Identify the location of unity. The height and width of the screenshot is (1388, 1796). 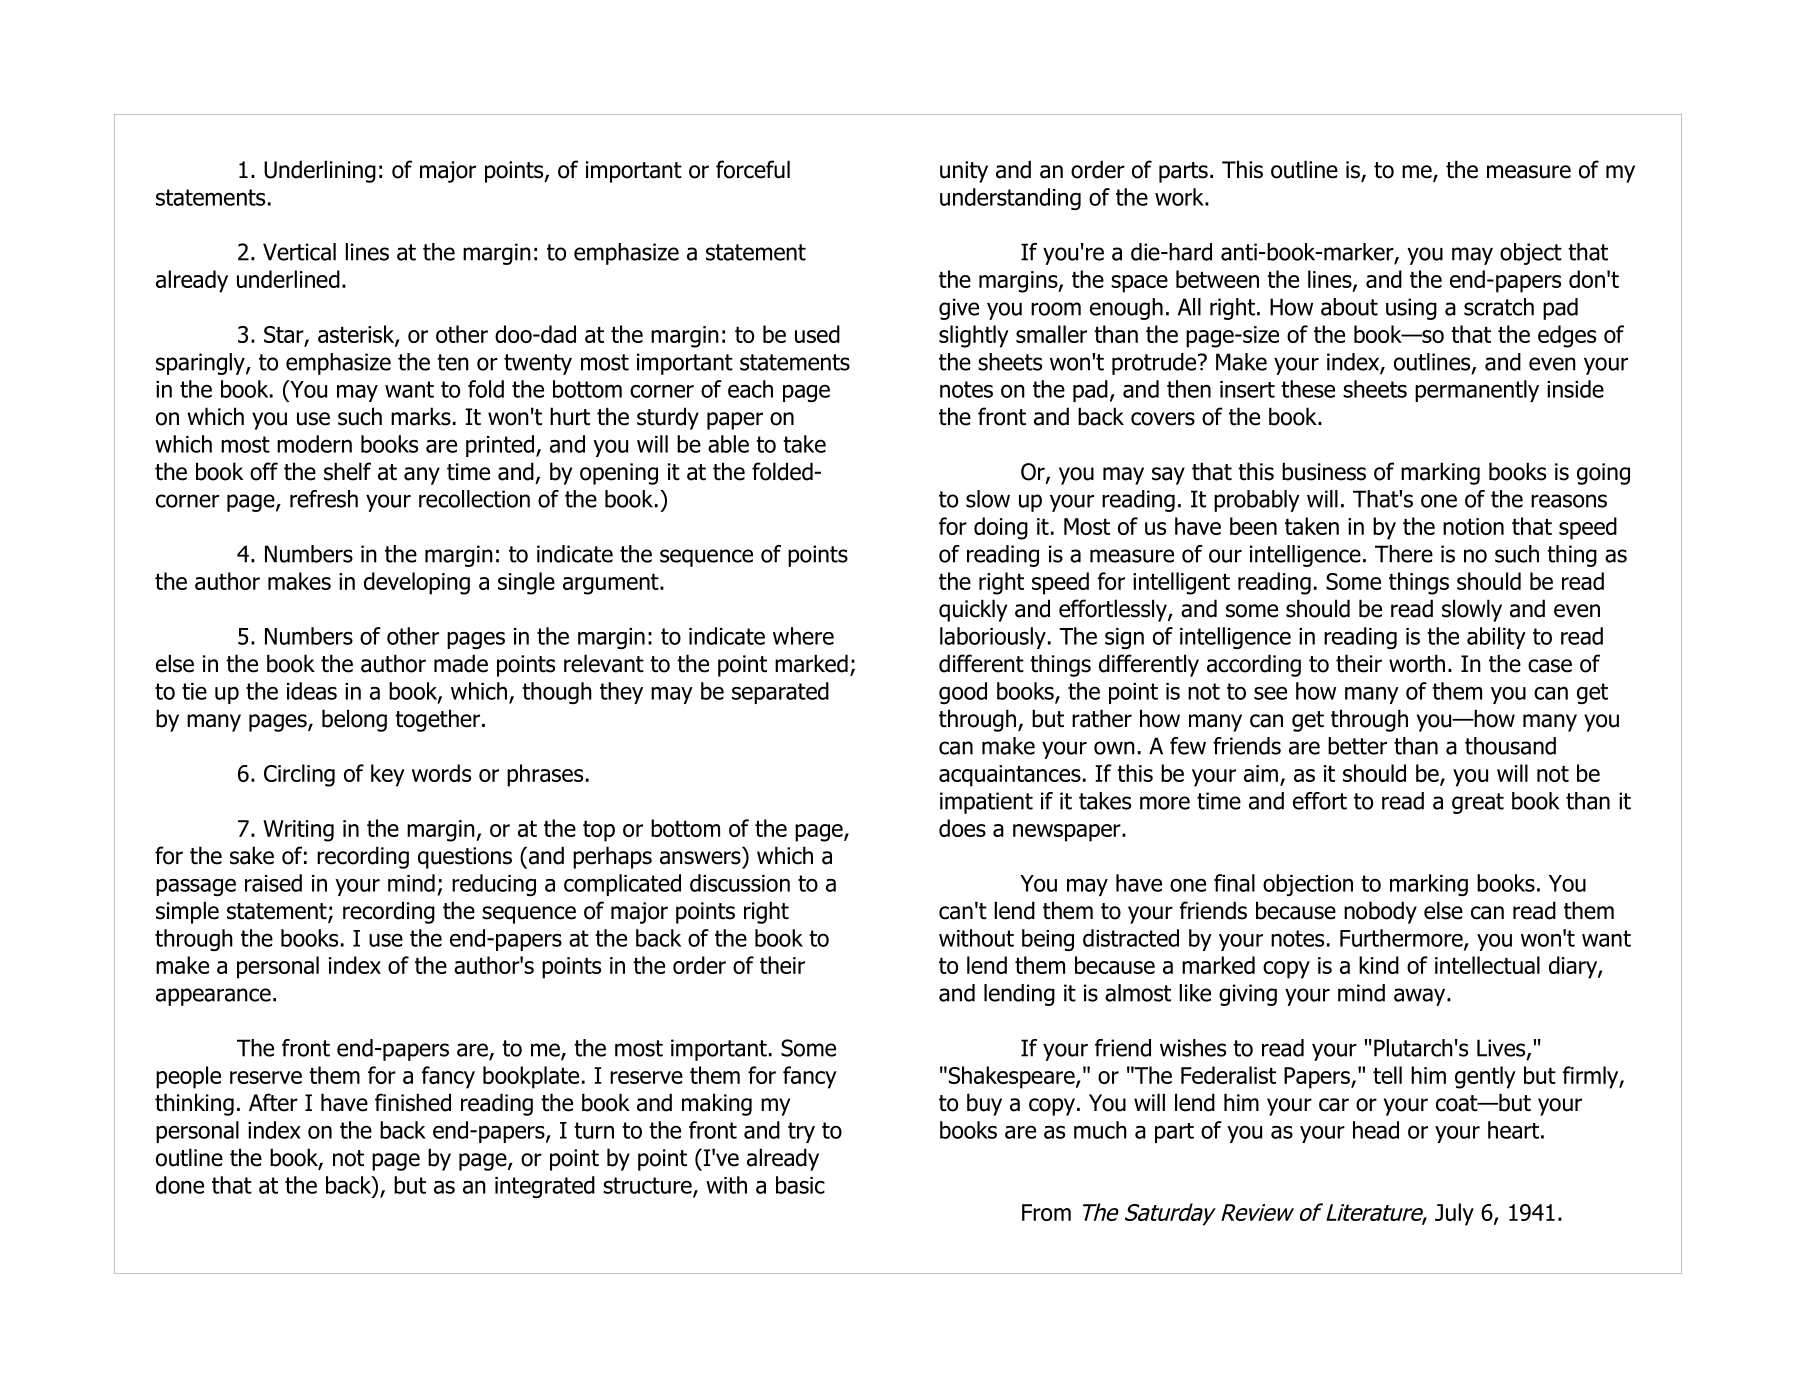
(964, 172).
